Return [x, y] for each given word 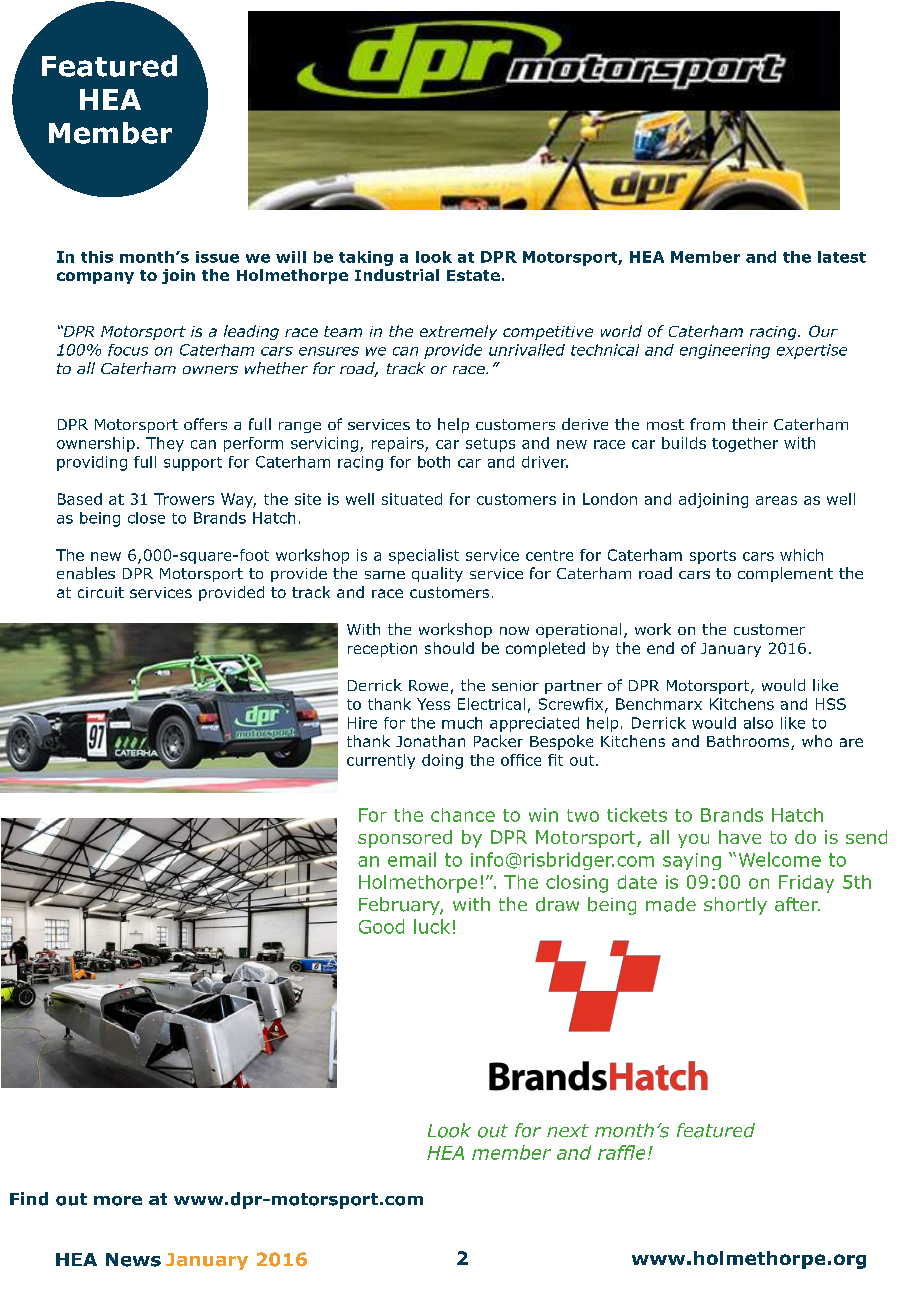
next [568, 1130]
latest [842, 257]
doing [442, 761]
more [118, 1201]
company [95, 278]
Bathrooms [749, 742]
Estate [473, 275]
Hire [362, 723]
